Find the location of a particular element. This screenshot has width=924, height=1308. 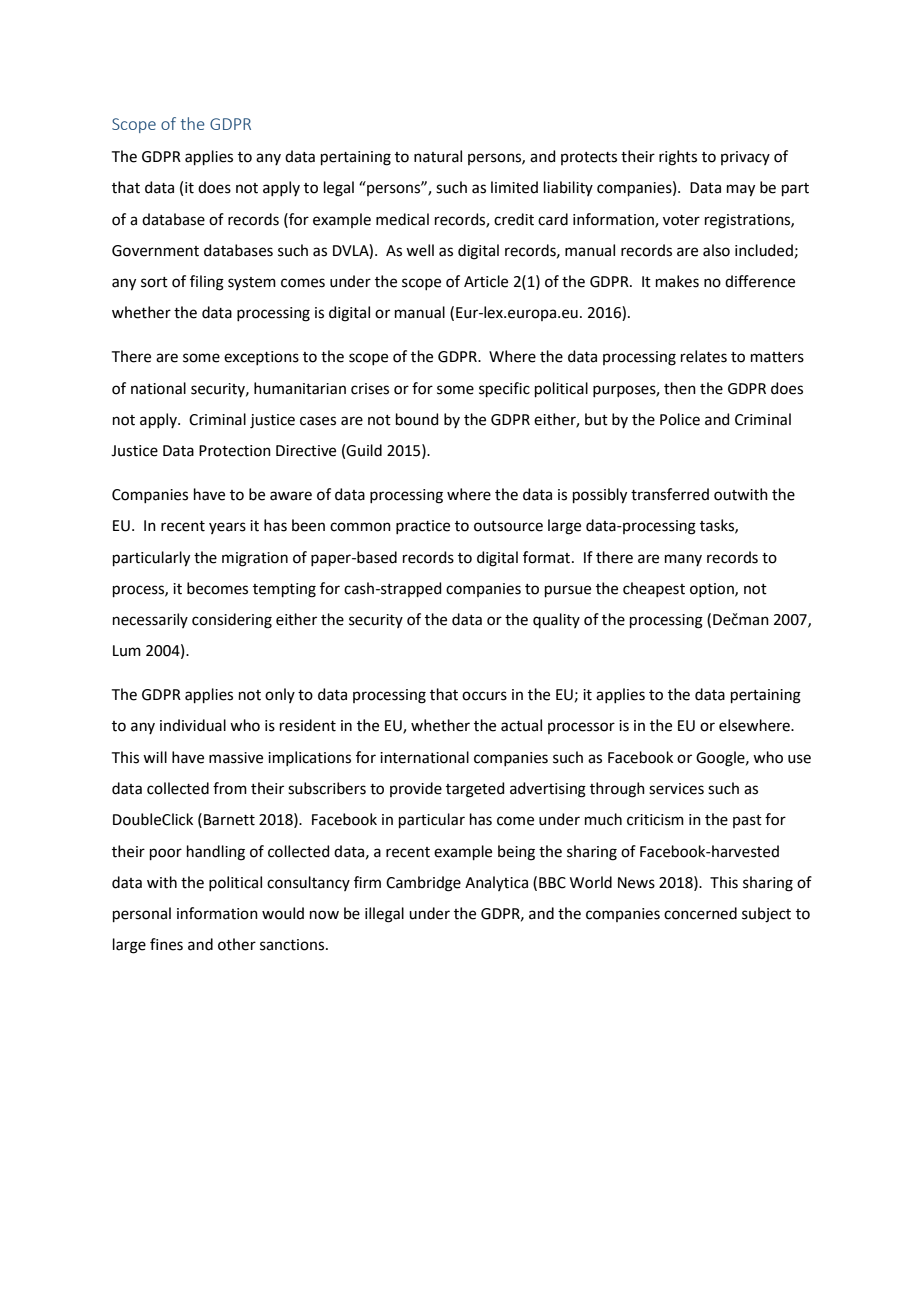

concerned is located at coordinates (700, 913).
